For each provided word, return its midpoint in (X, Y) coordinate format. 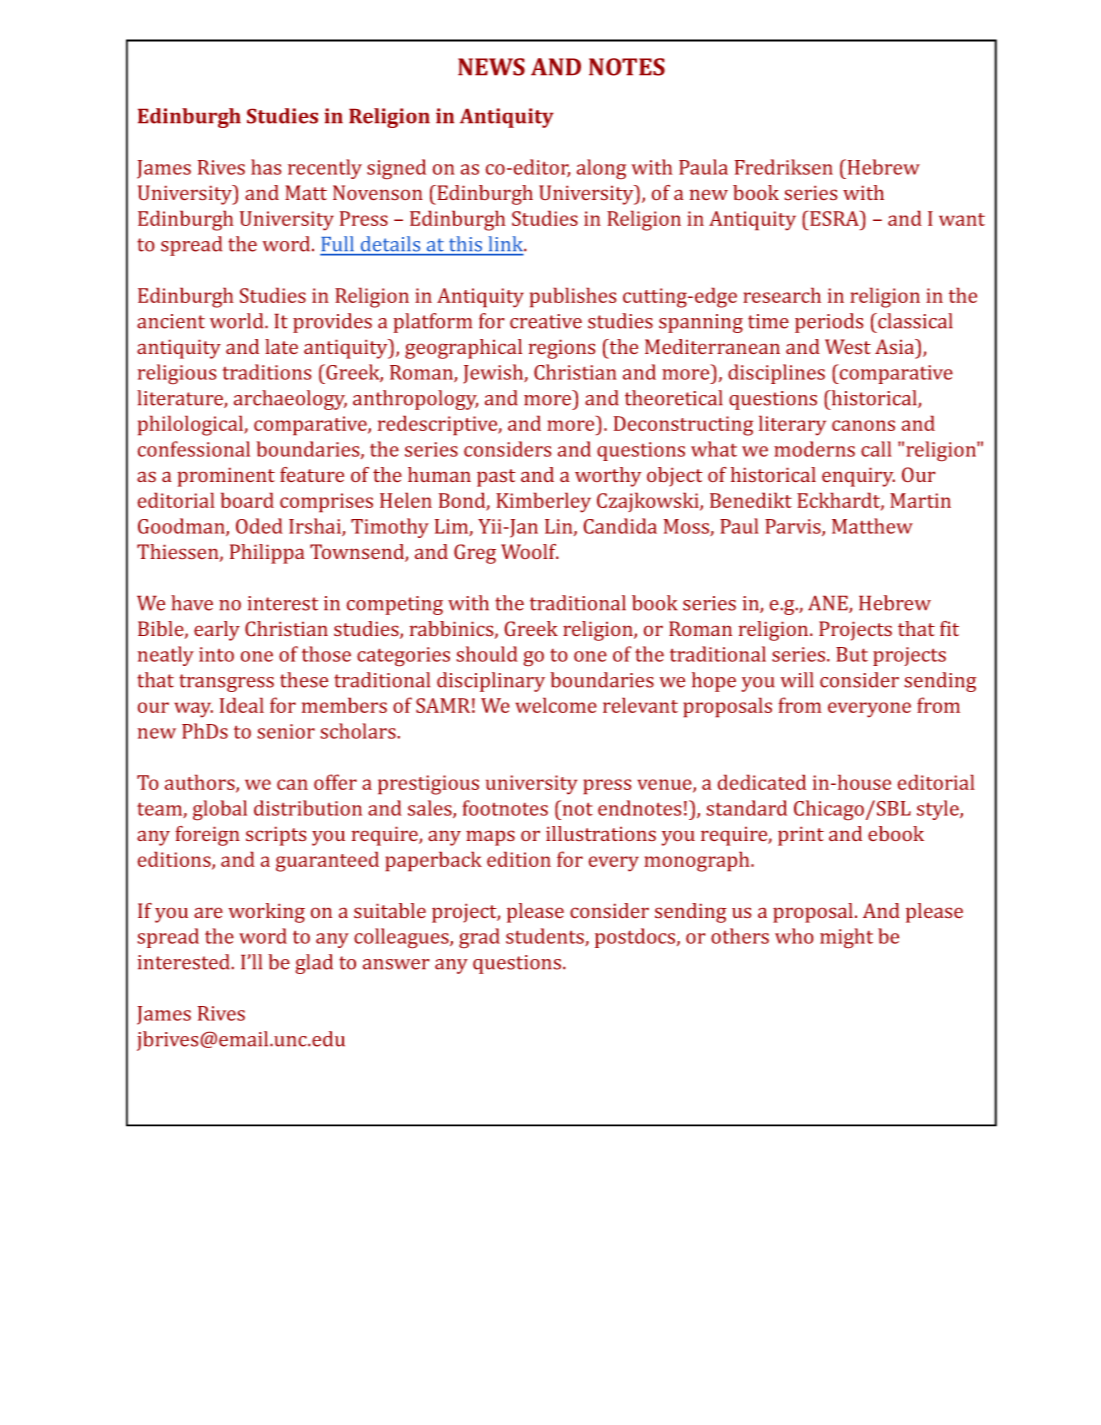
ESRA (834, 218)
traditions (267, 372)
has (266, 167)
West (848, 347)
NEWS (491, 67)
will (797, 680)
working (266, 913)
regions (562, 349)
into (216, 654)
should (487, 654)
